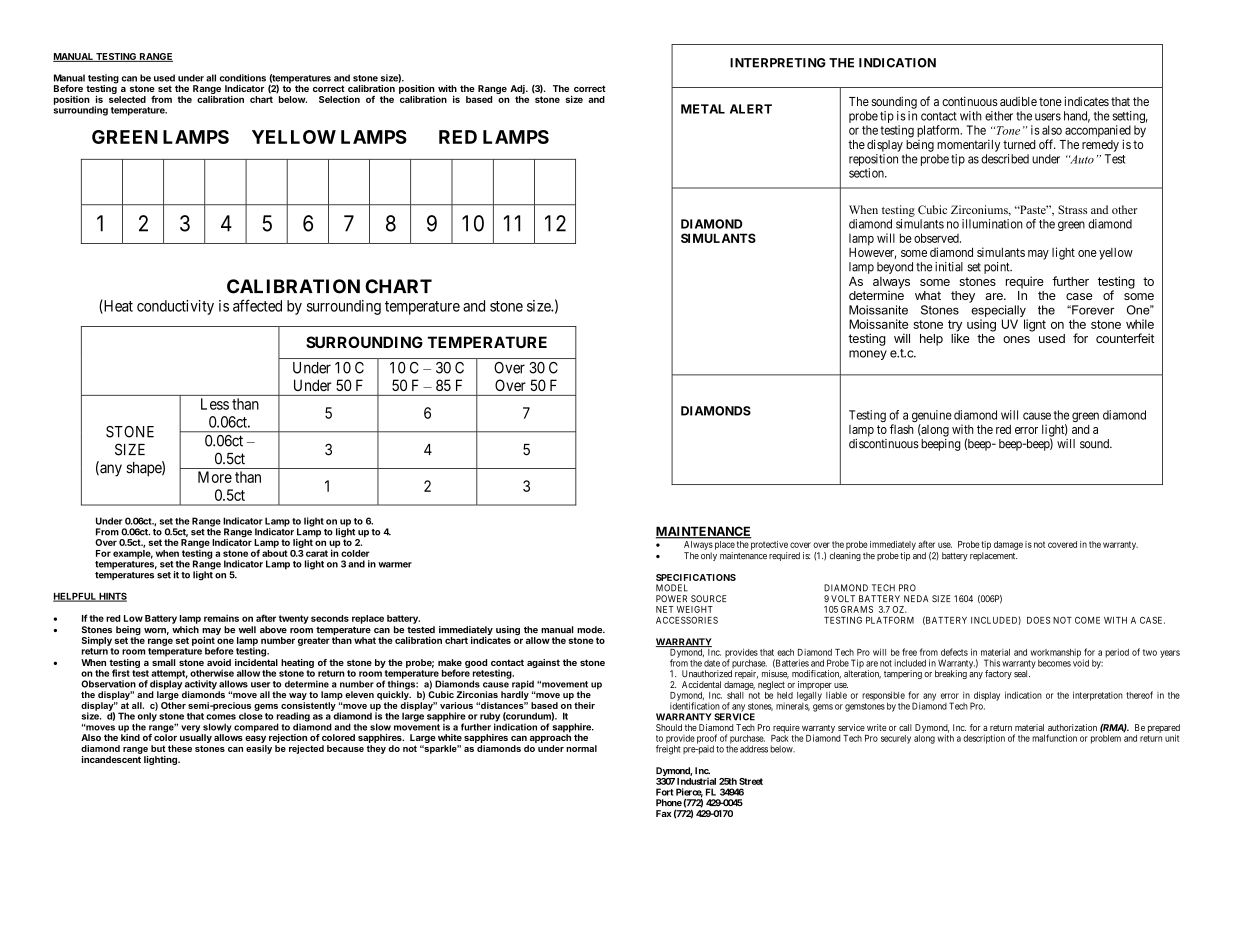 Image resolution: width=1233 pixels, height=952 pixels. What do you see at coordinates (703, 109) in the page?
I see `METAL` at bounding box center [703, 109].
